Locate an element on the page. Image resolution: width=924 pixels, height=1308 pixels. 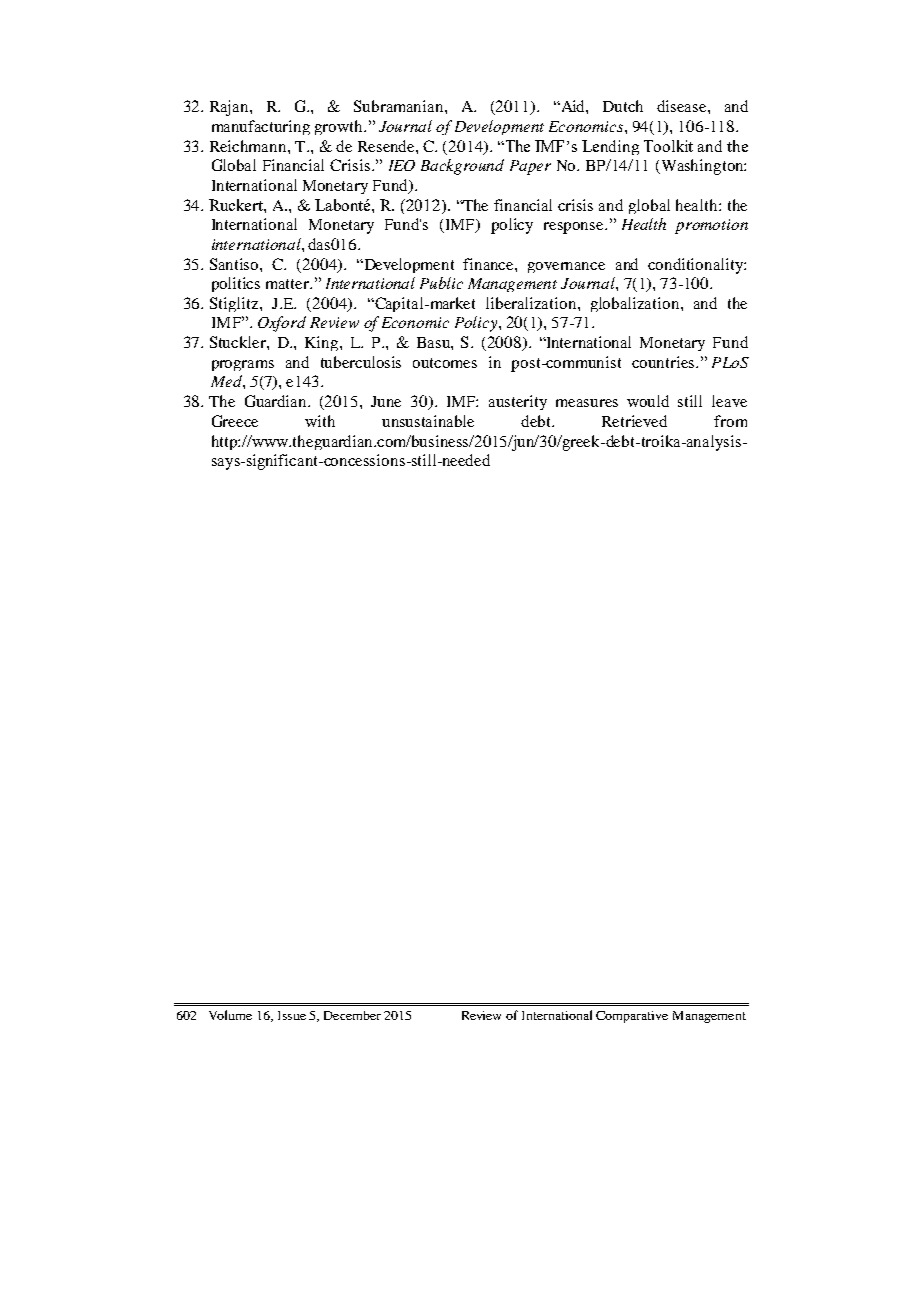
Toolkit is located at coordinates (668, 146).
